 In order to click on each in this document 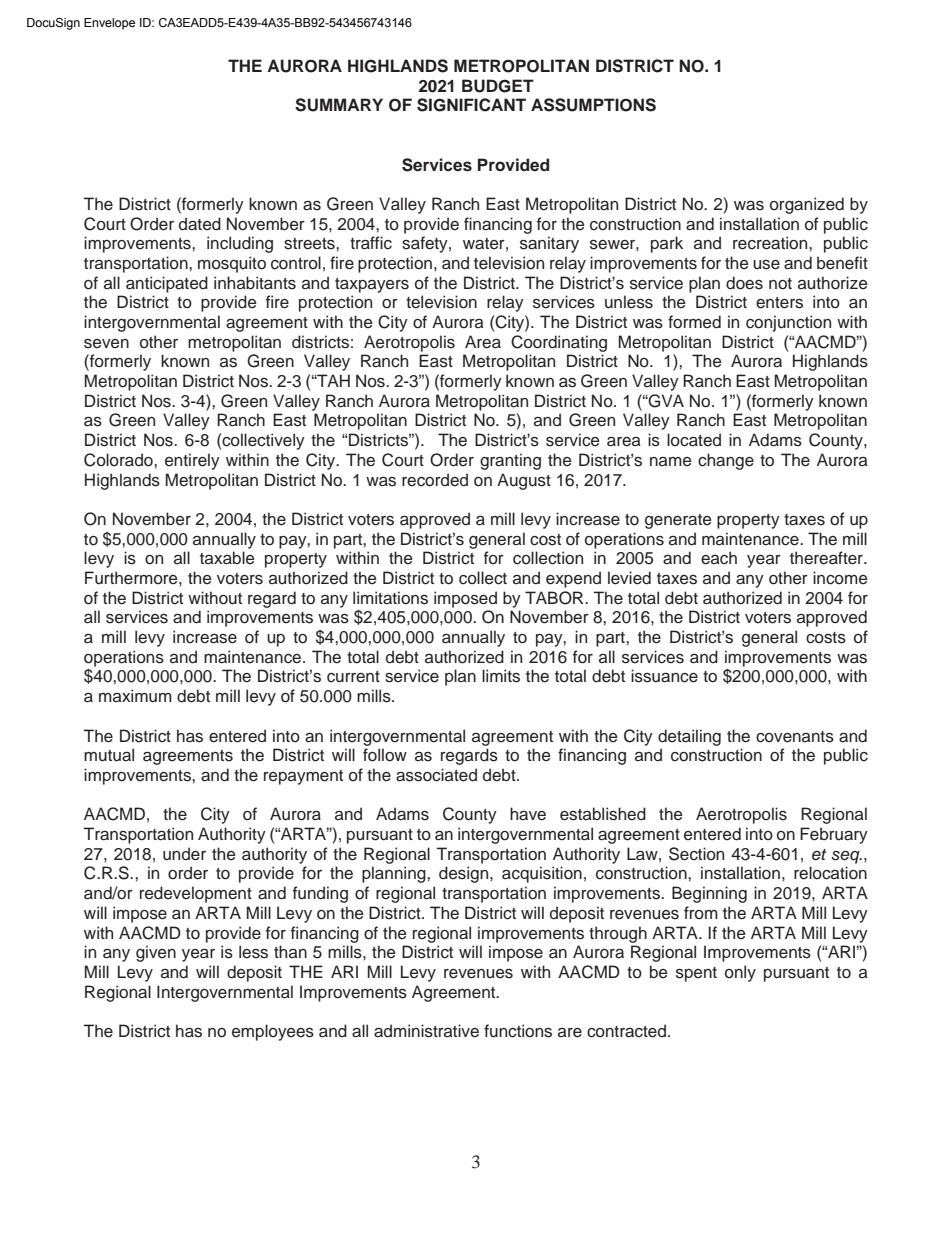, I will do `click(719, 558)`.
